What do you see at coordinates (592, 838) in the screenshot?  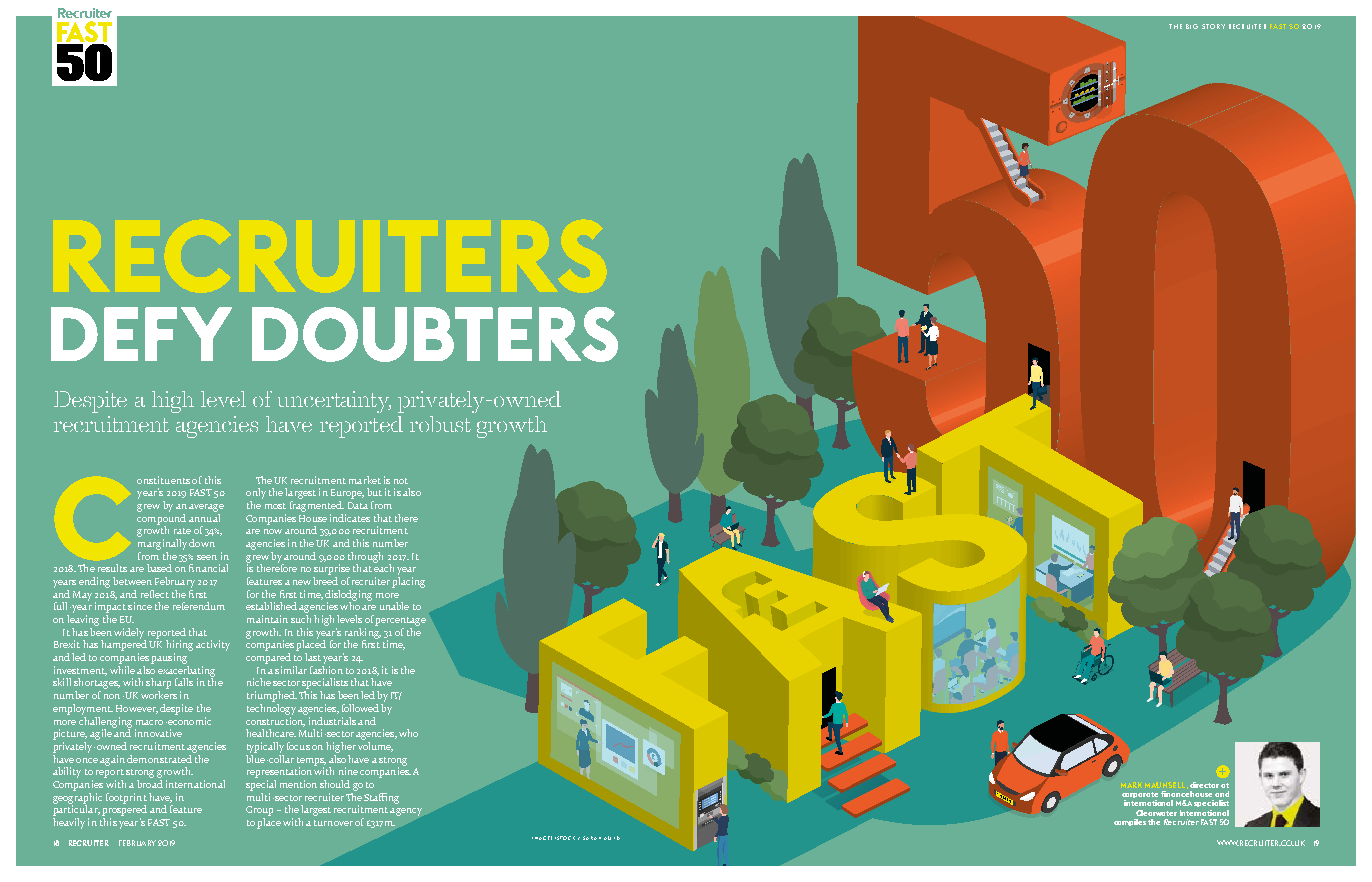 I see `SARAH` at bounding box center [592, 838].
